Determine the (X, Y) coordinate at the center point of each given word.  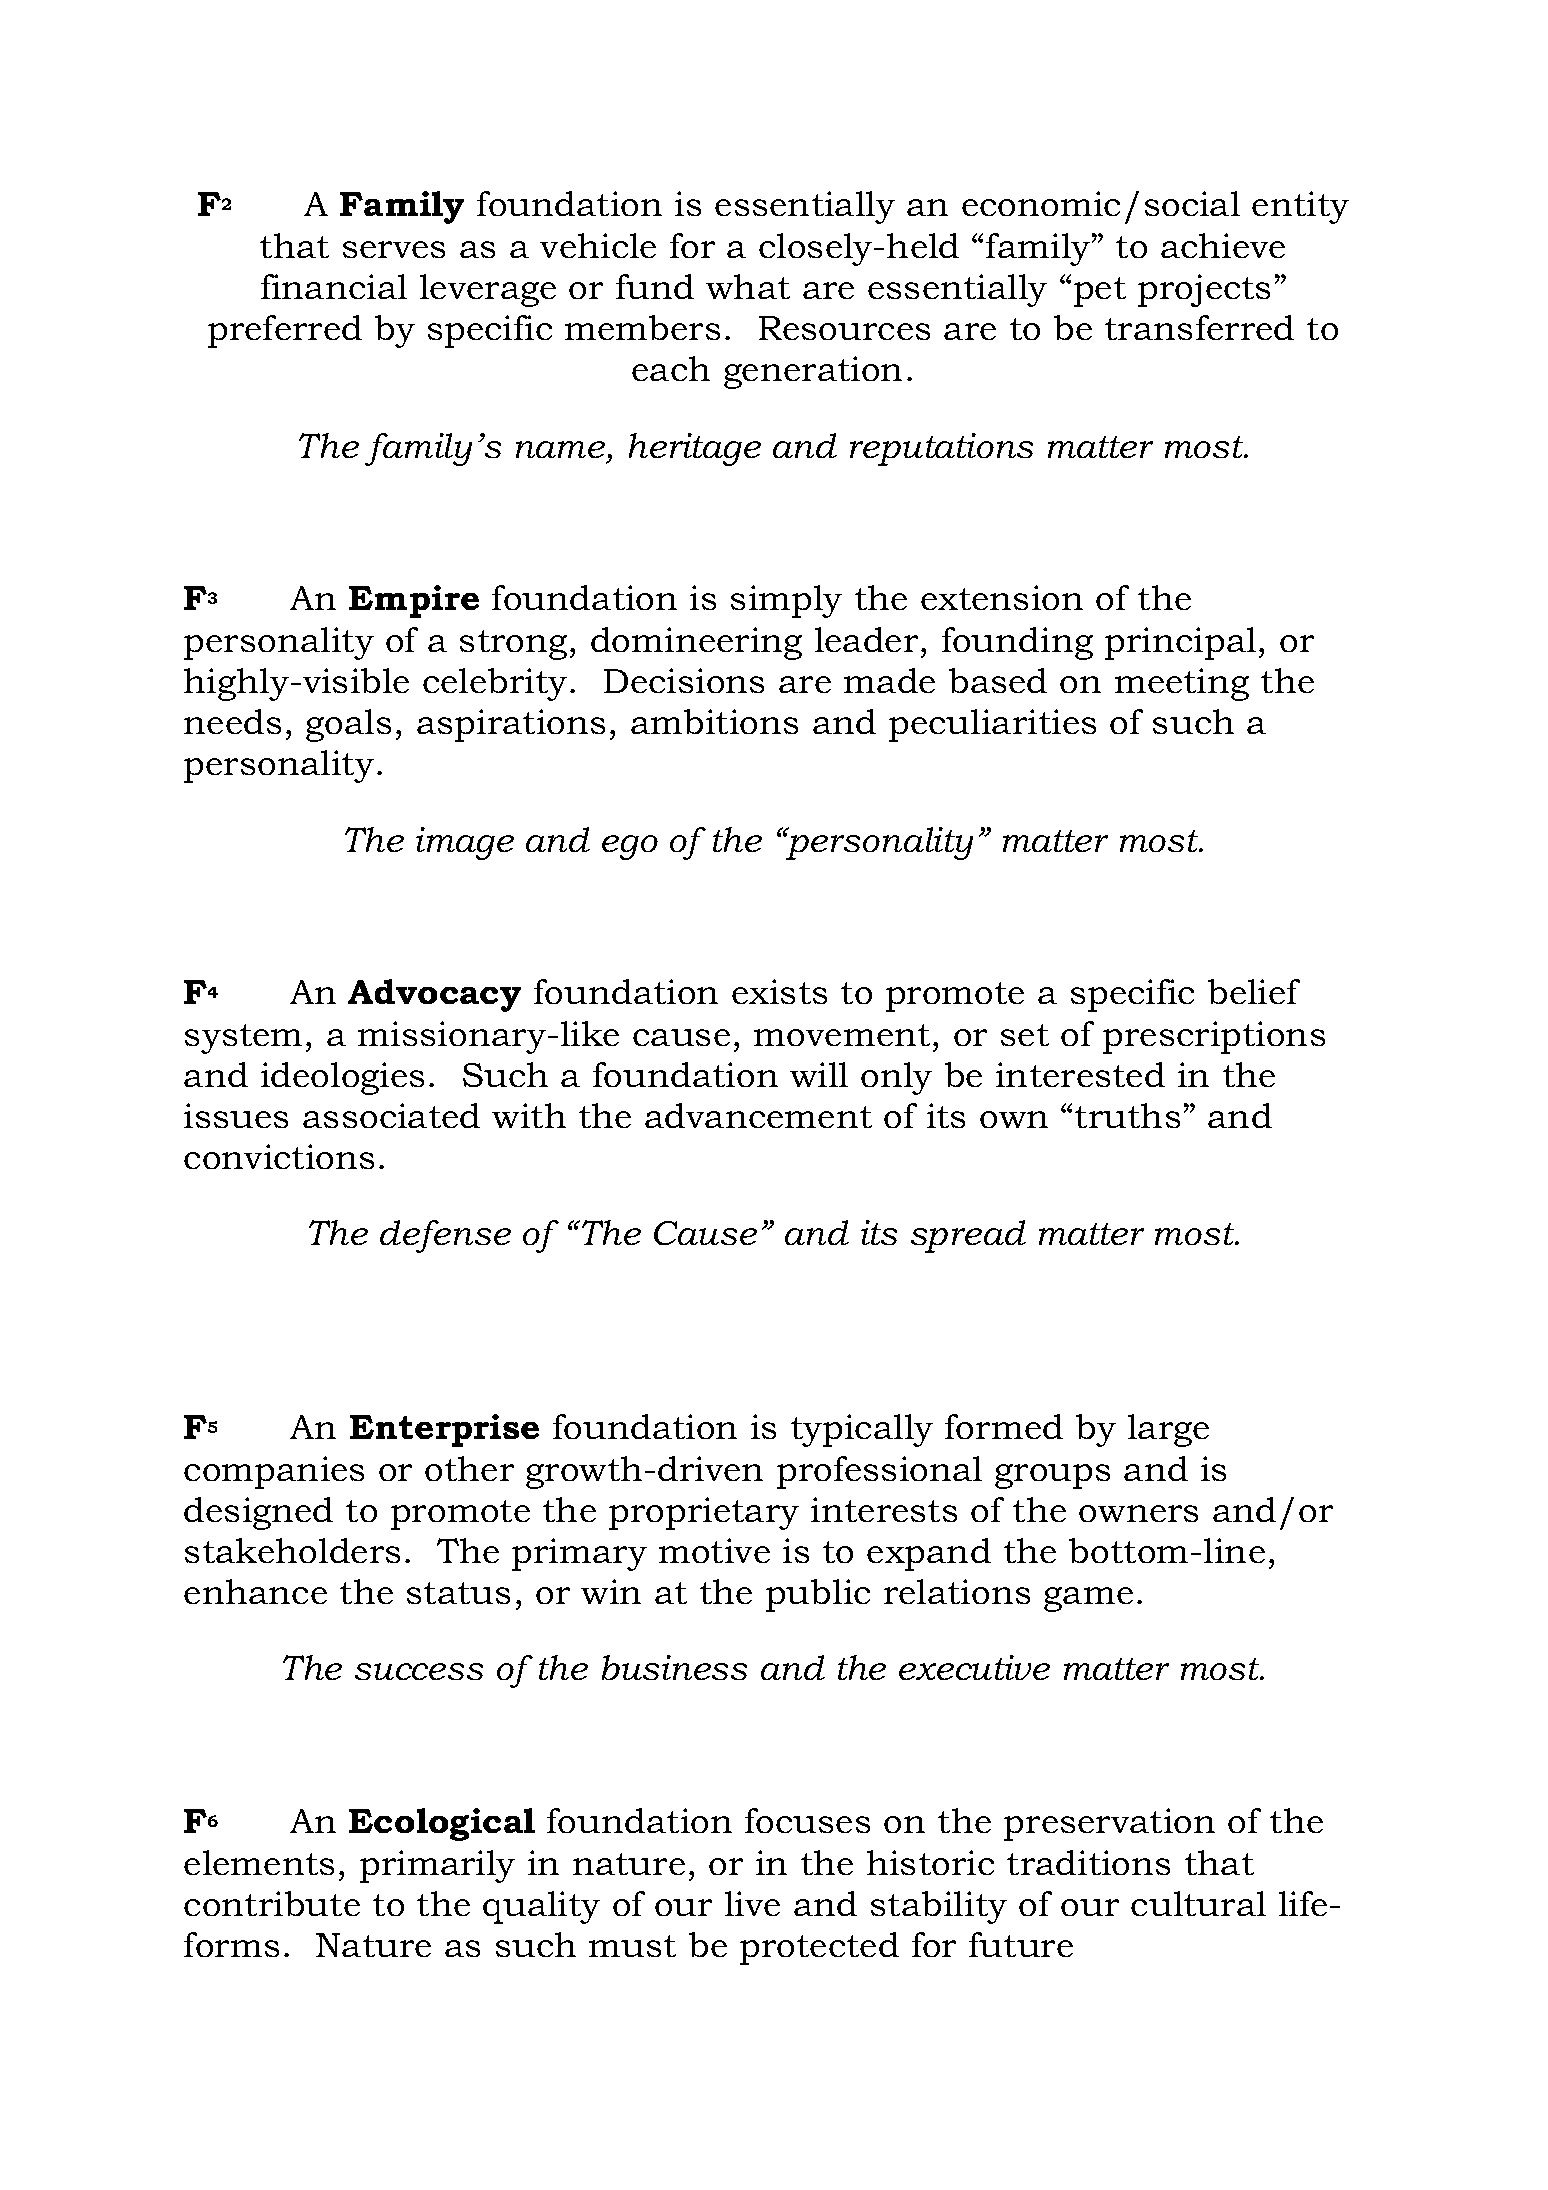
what (748, 286)
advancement (758, 1115)
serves (394, 249)
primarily (437, 1866)
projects (1204, 290)
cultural (1198, 1903)
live (752, 1903)
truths (1127, 1115)
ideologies (342, 1078)
